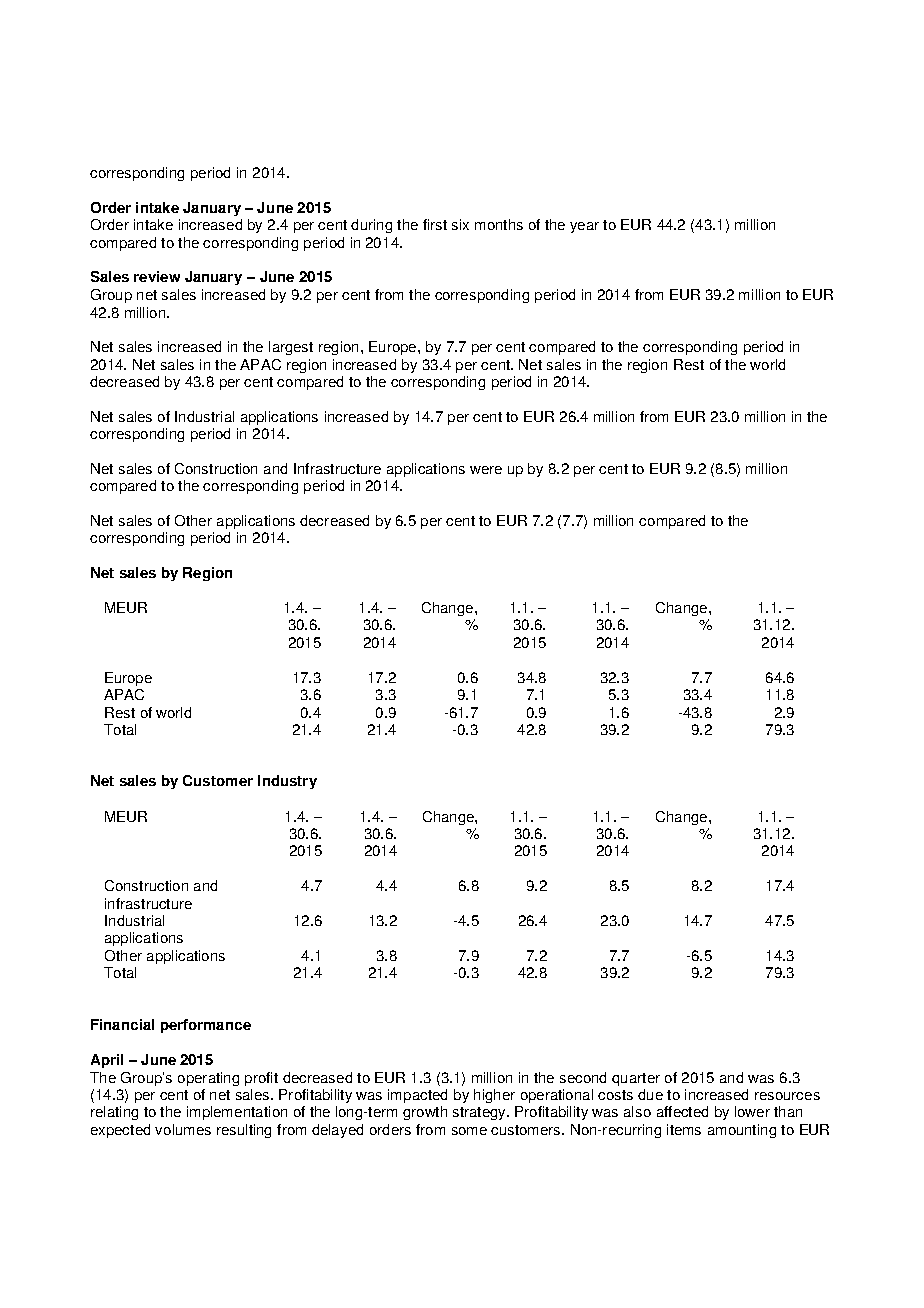 The width and height of the screenshot is (924, 1308). I want to click on first, so click(435, 224).
